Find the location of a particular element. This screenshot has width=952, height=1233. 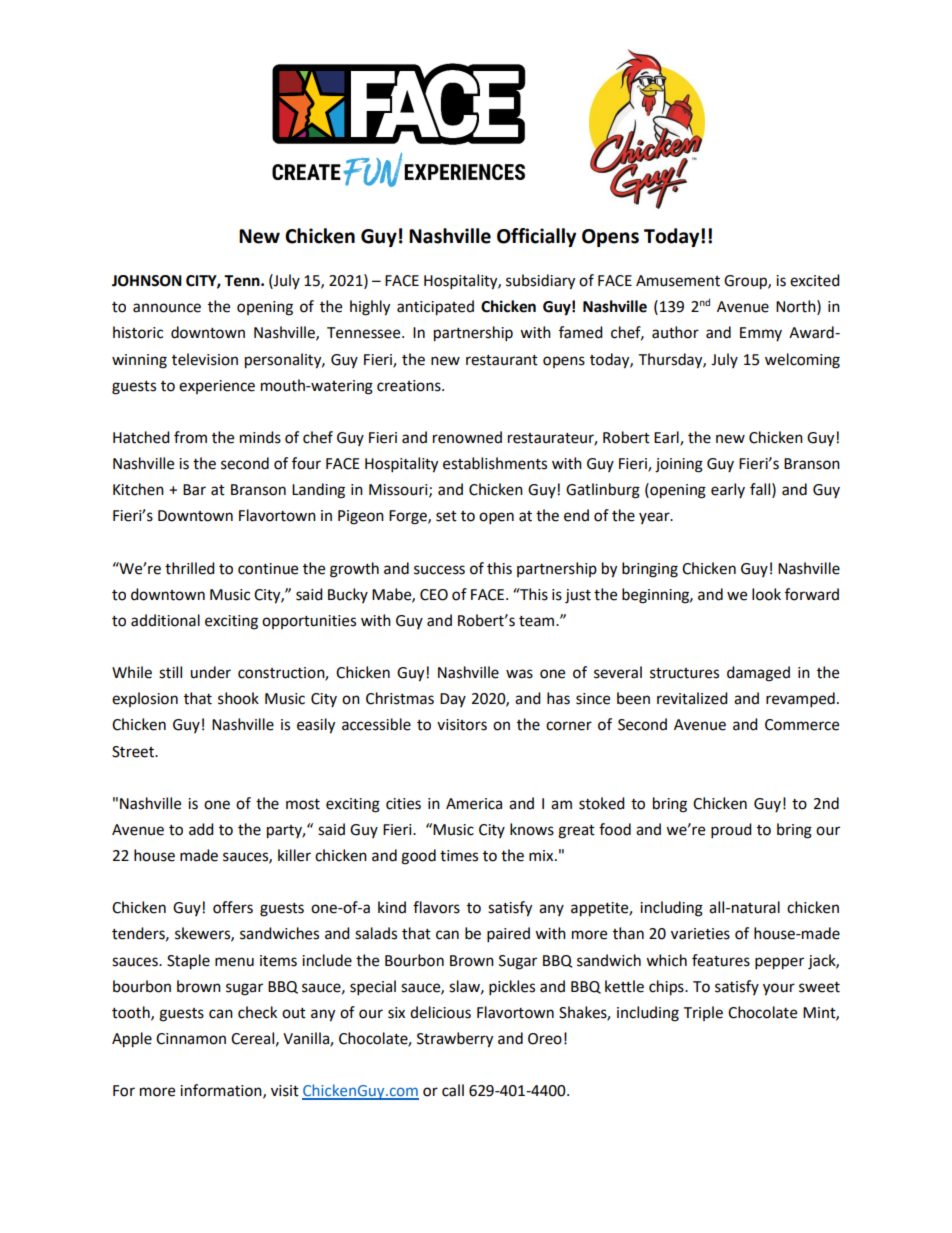

damaged is located at coordinates (758, 674).
